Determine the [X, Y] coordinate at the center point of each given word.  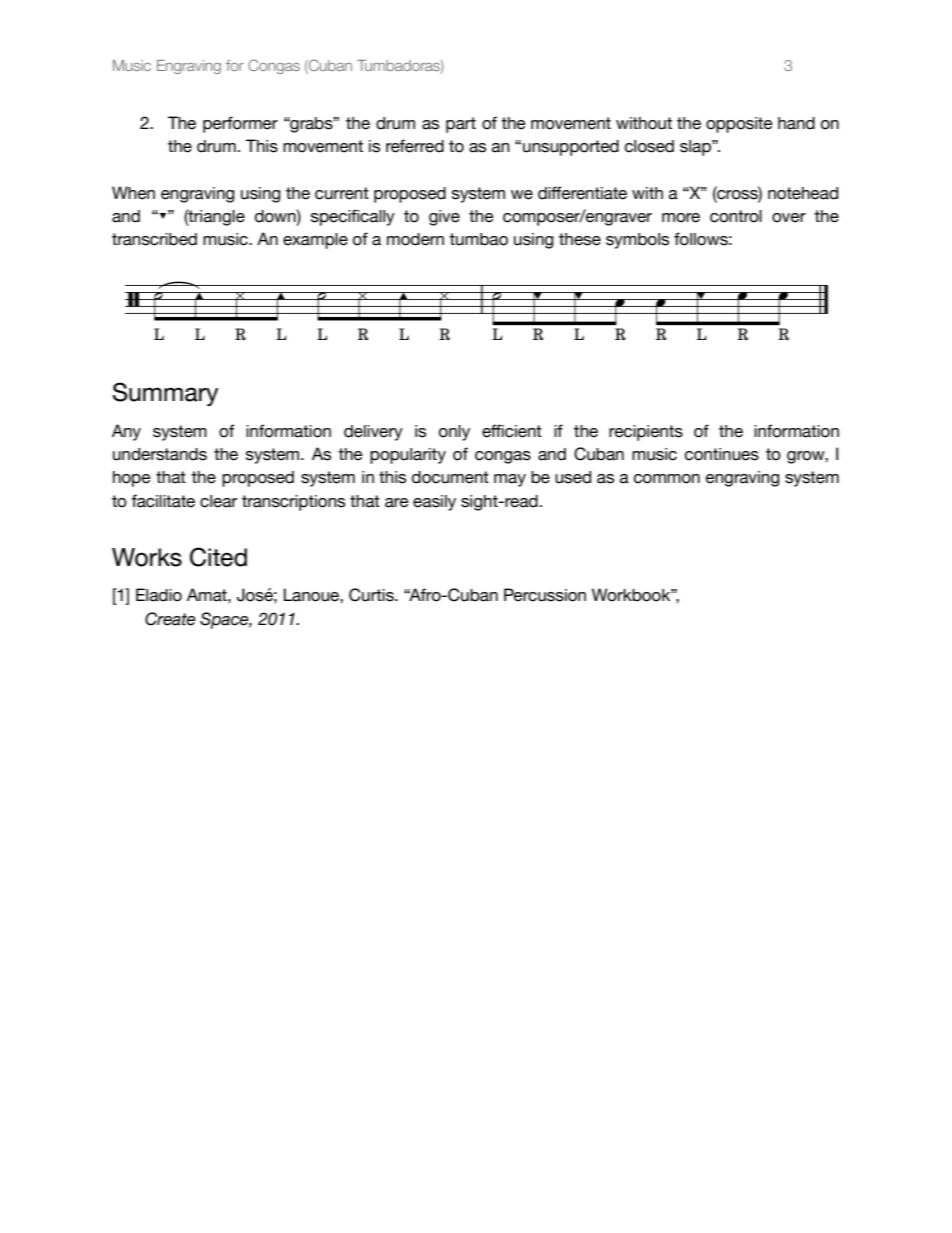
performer [240, 124]
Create [170, 619]
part [461, 125]
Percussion [545, 595]
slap [696, 148]
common [667, 479]
